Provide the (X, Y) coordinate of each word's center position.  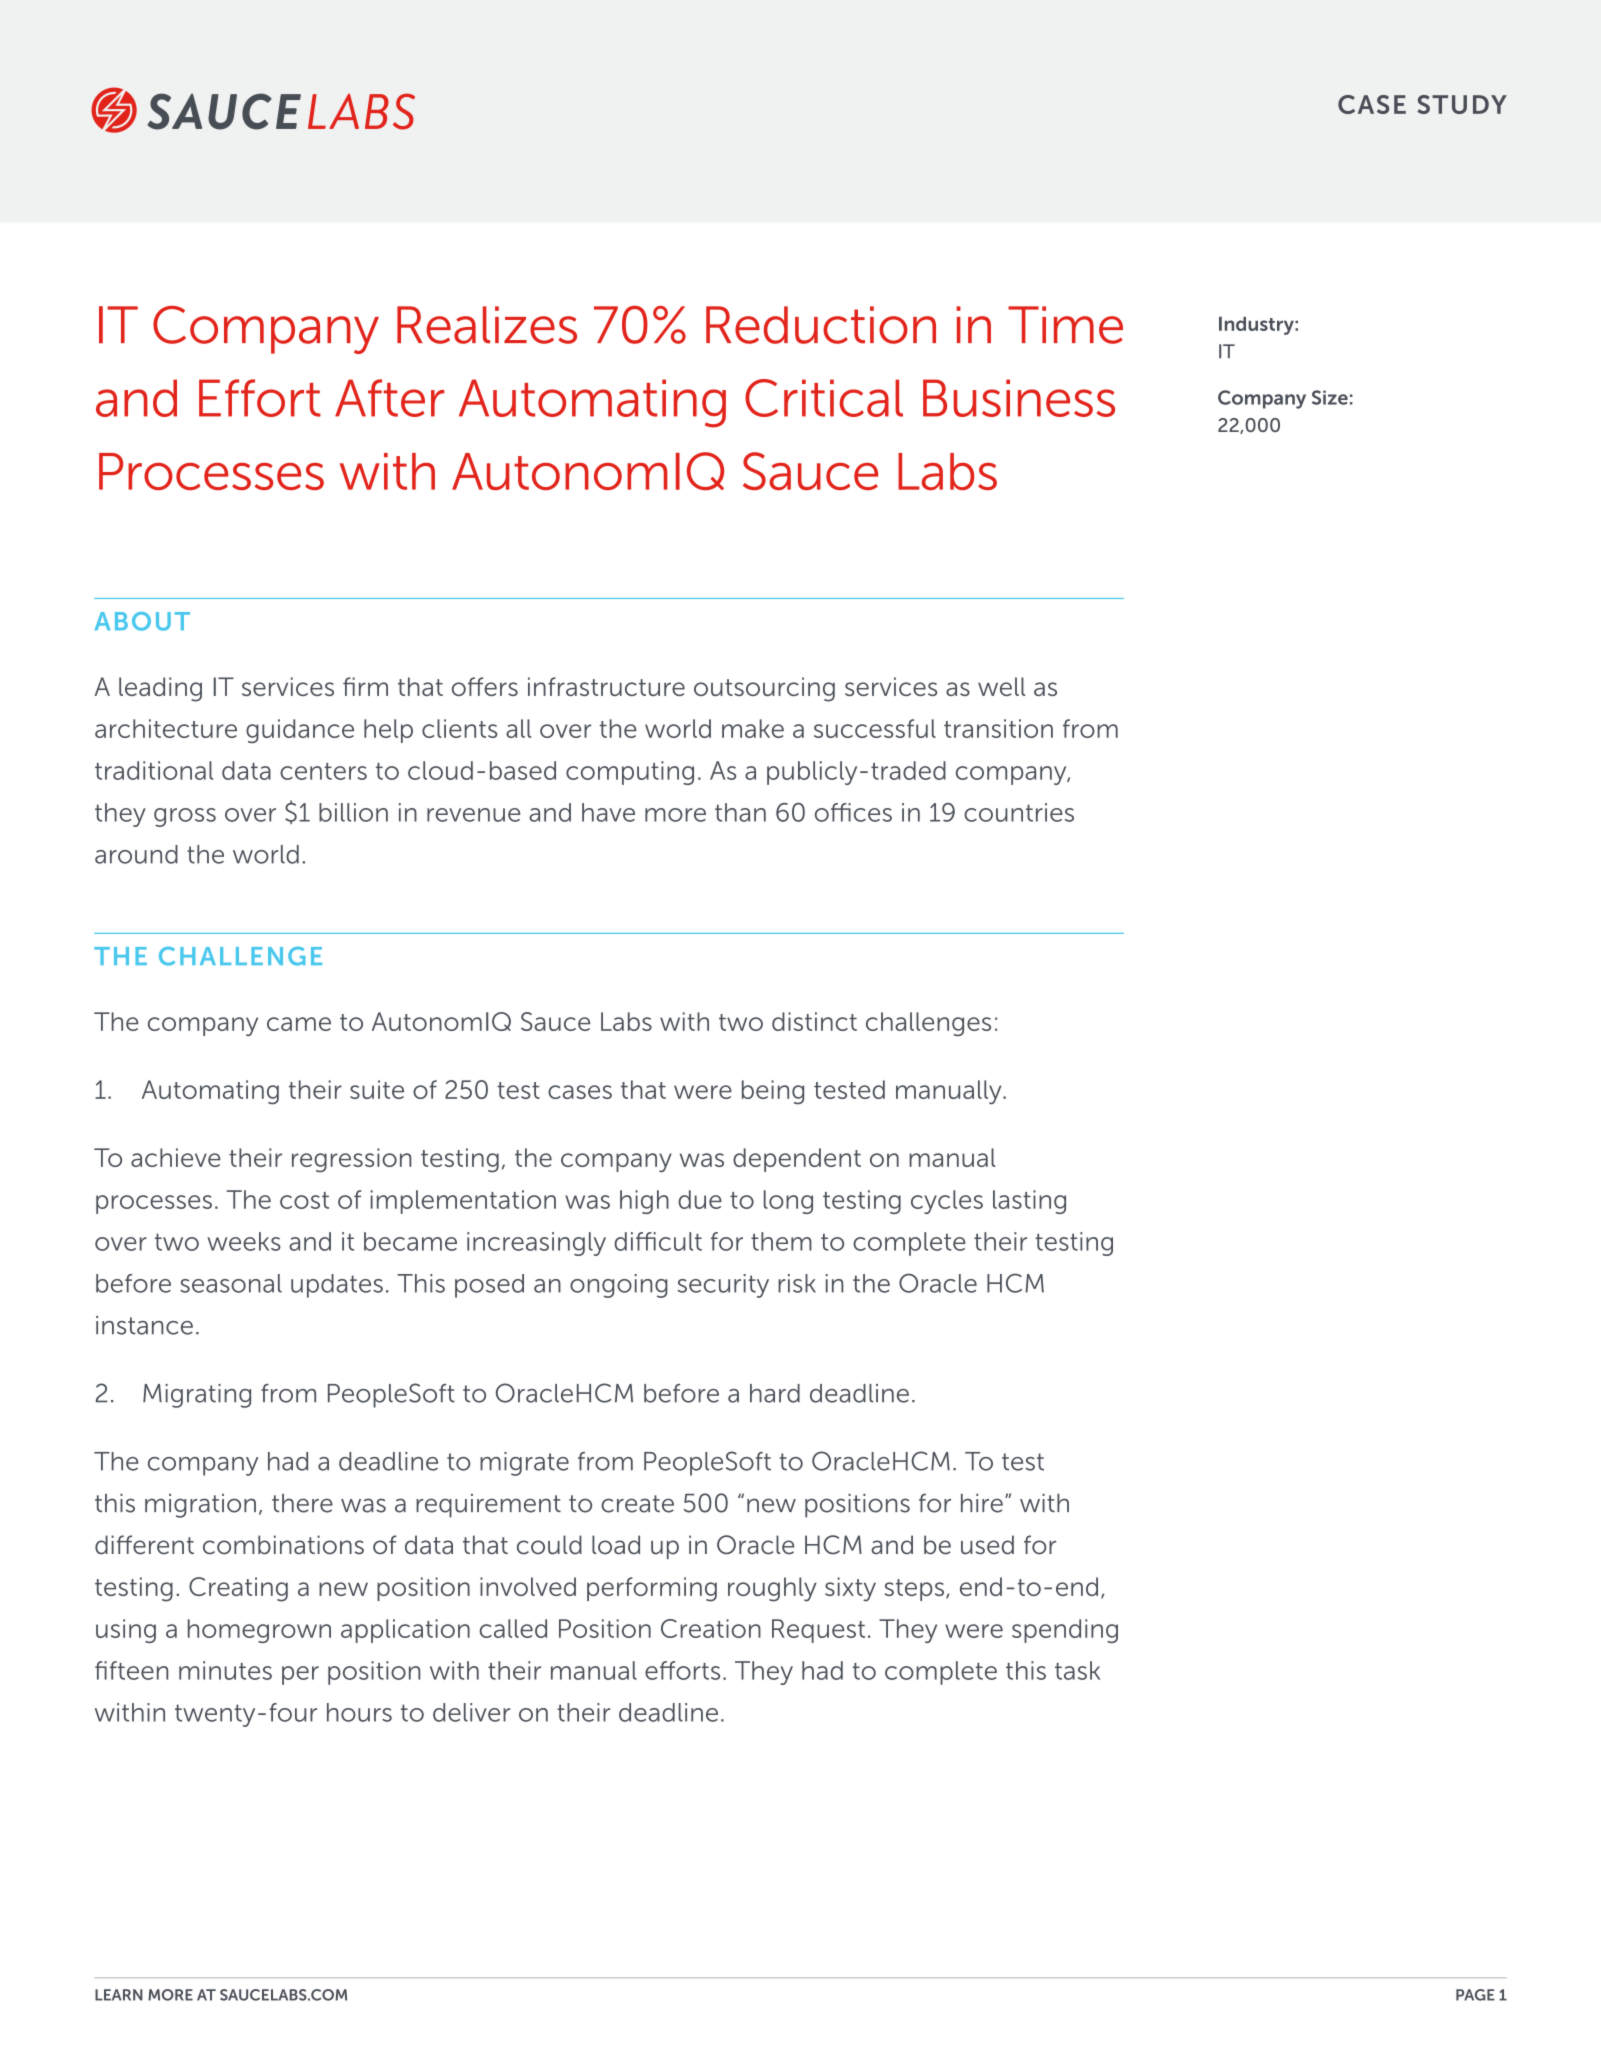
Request (818, 1631)
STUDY (1462, 104)
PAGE (1475, 1995)
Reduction (821, 325)
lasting (1029, 1202)
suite (377, 1089)
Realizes (487, 325)
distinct (814, 1021)
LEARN (119, 1995)
